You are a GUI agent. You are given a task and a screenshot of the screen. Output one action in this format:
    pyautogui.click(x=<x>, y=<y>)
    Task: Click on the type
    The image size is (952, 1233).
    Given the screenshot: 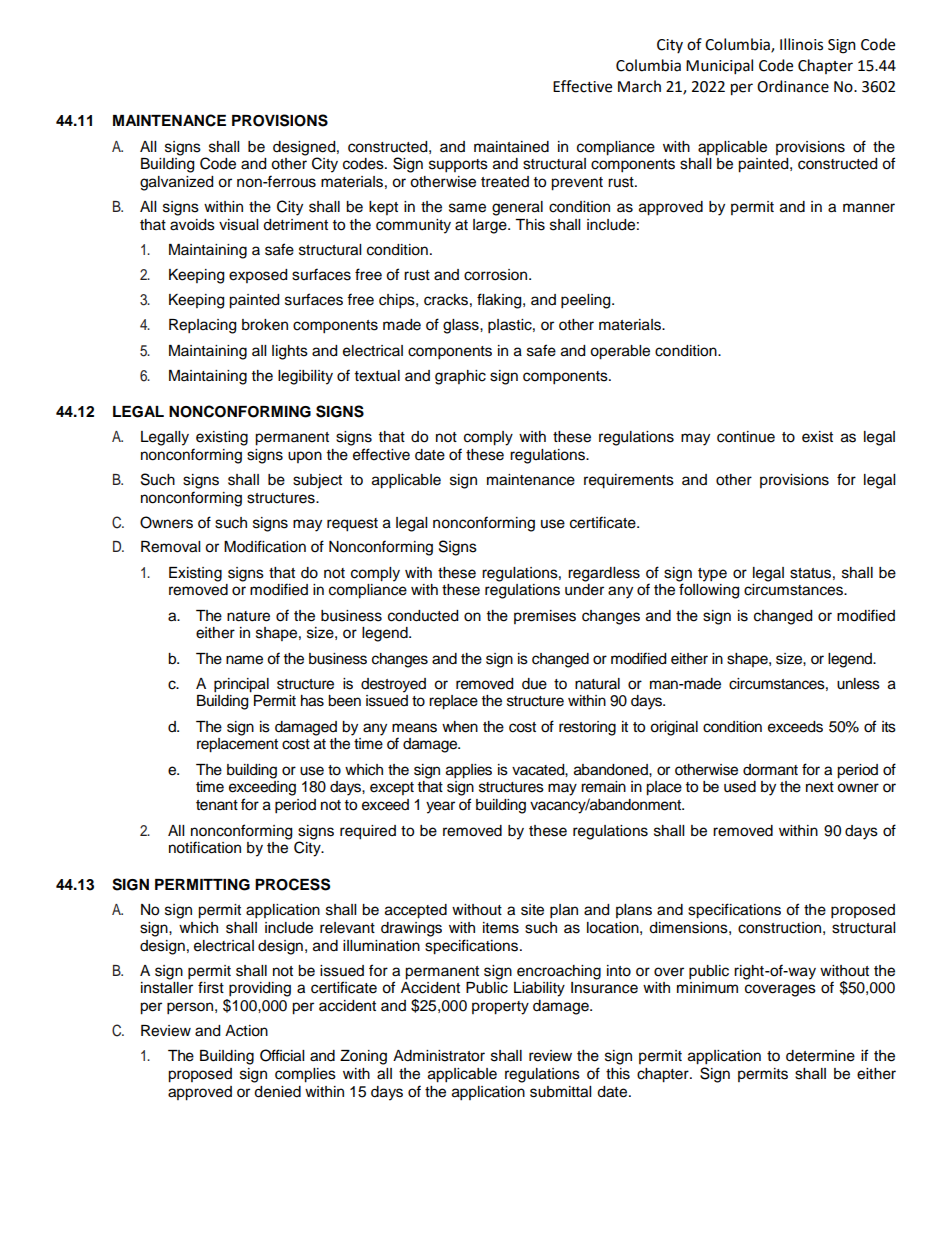 What is the action you would take?
    pyautogui.click(x=712, y=575)
